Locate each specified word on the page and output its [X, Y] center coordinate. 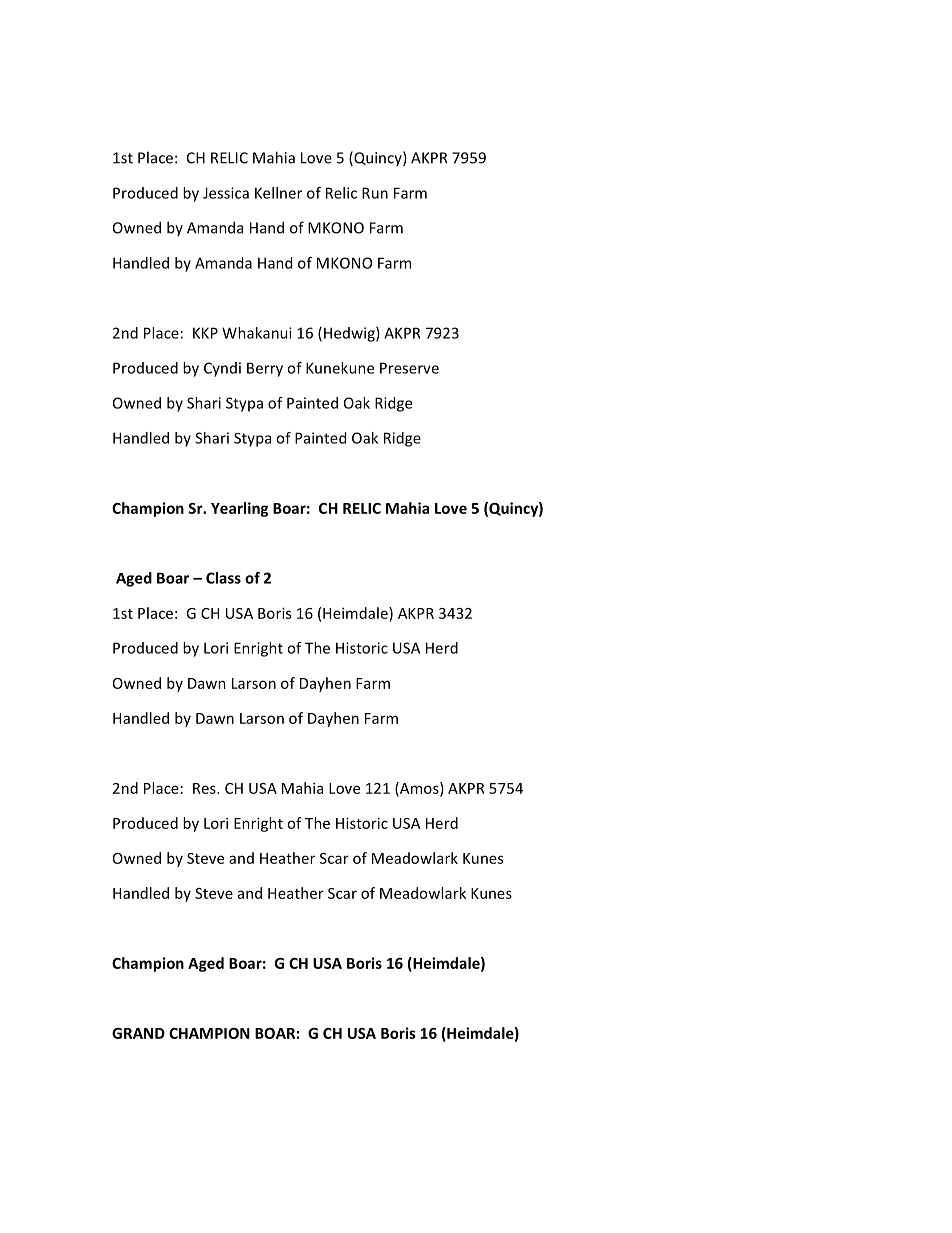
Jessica [226, 193]
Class [223, 578]
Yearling [239, 509]
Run [375, 193]
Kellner [278, 193]
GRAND [138, 1033]
